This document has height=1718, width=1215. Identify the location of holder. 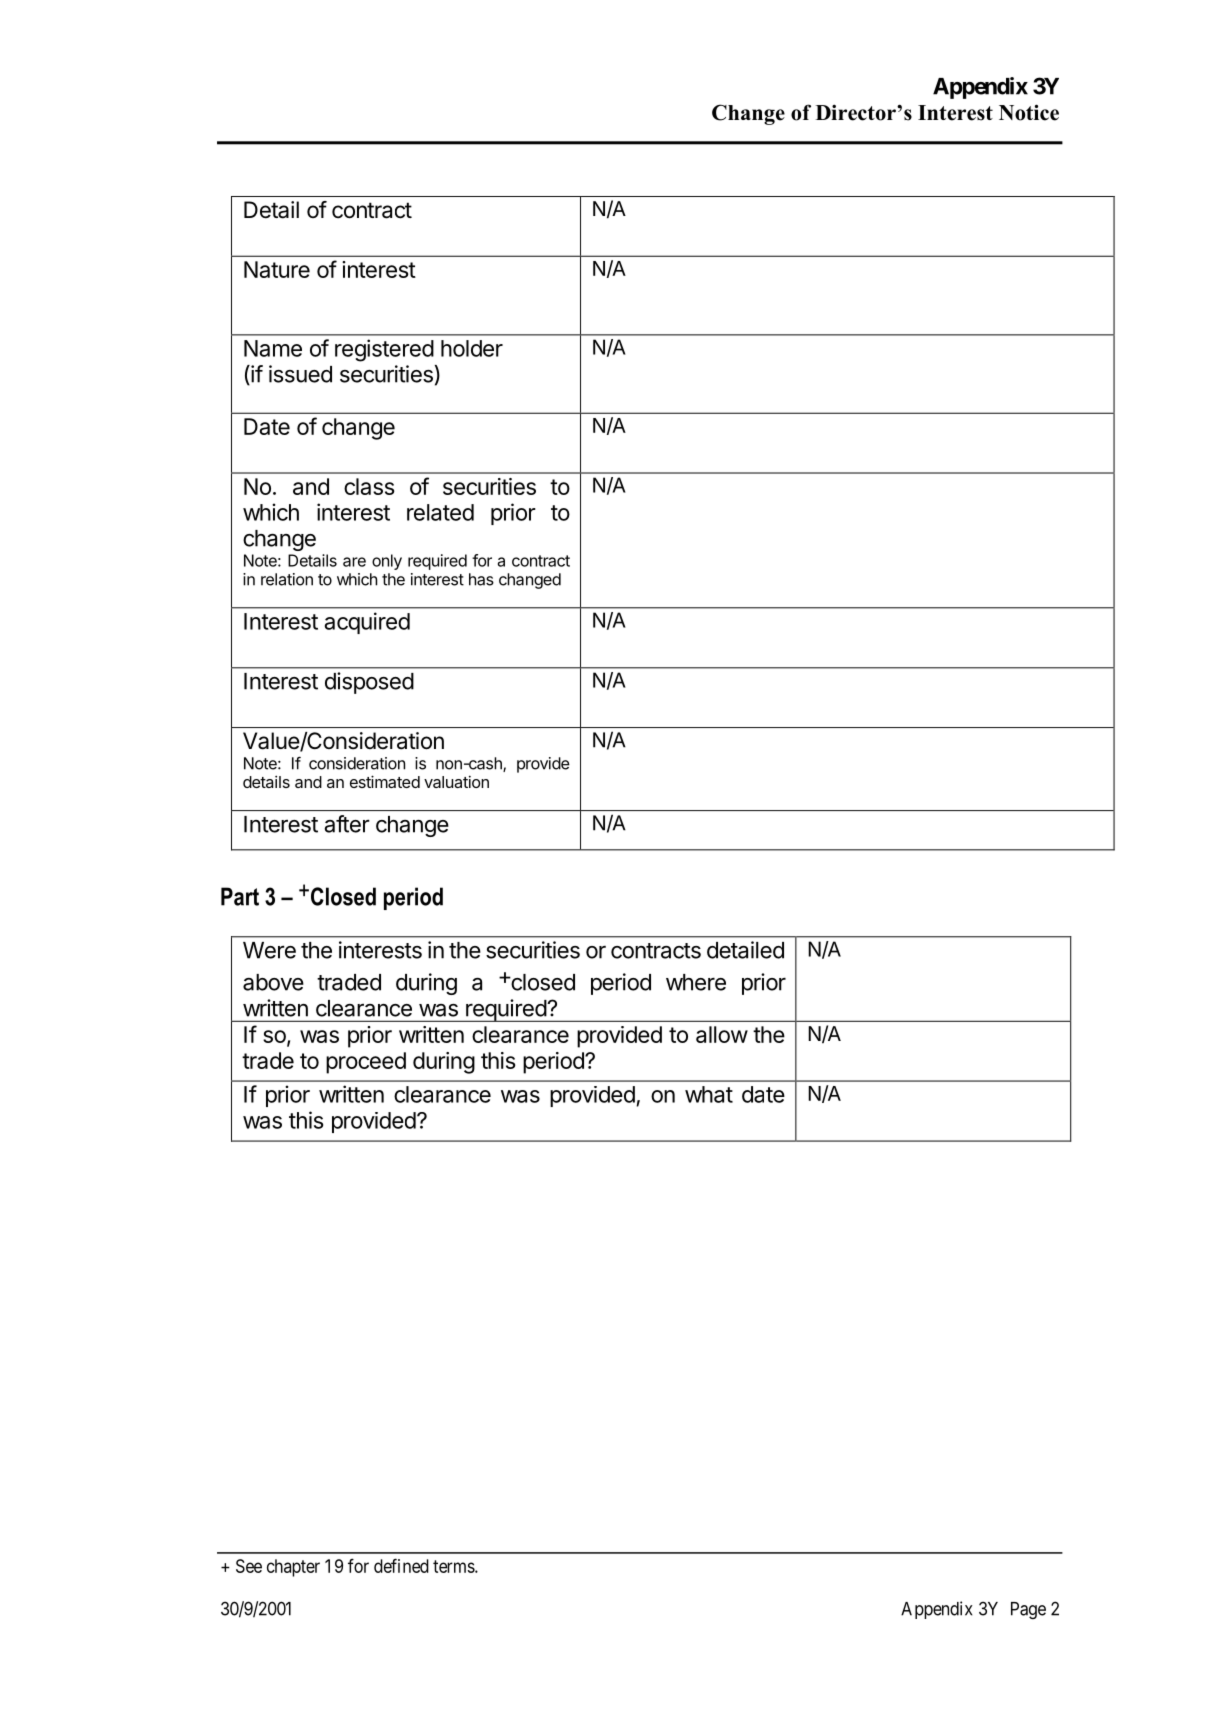
(472, 348).
